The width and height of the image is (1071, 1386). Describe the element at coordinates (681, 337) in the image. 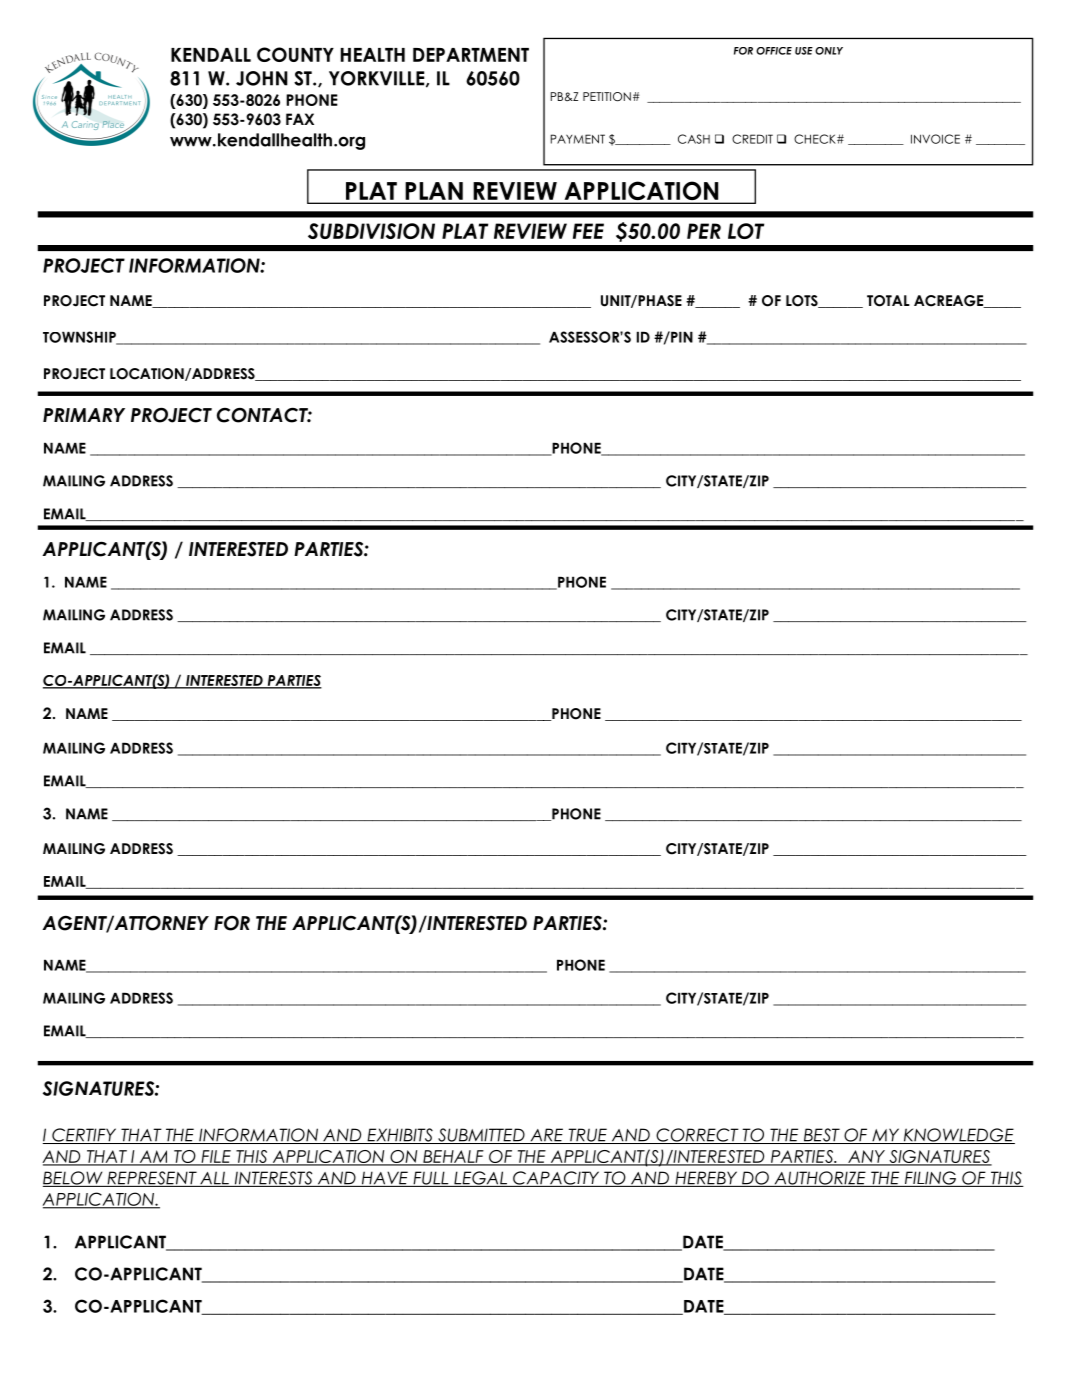

I see `PIN` at that location.
